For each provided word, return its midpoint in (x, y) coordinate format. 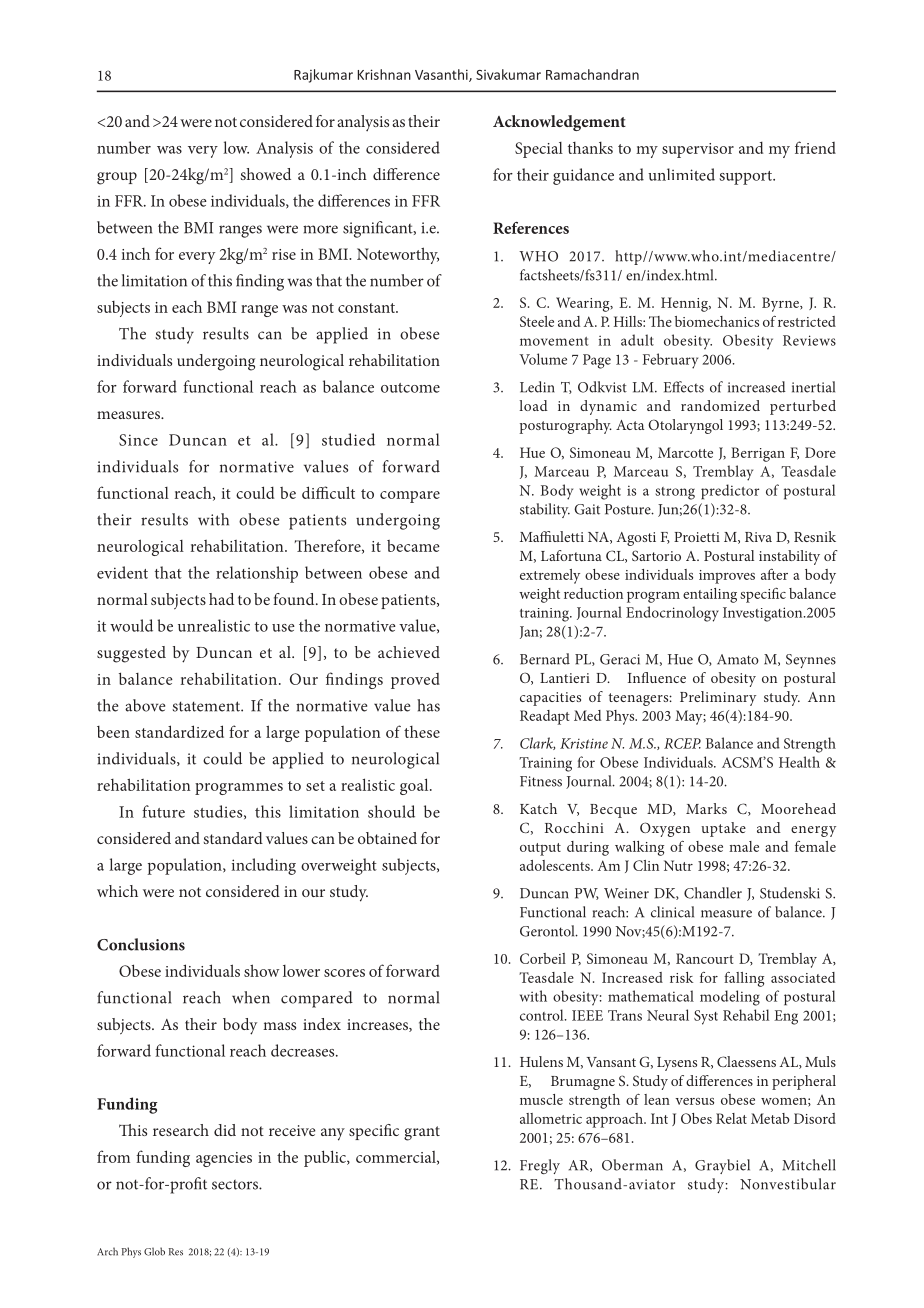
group (117, 178)
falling (744, 979)
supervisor (698, 150)
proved (415, 681)
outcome (410, 388)
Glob (154, 1251)
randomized (720, 405)
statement (207, 706)
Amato (738, 659)
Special (539, 150)
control (543, 1015)
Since (138, 440)
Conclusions (141, 944)
